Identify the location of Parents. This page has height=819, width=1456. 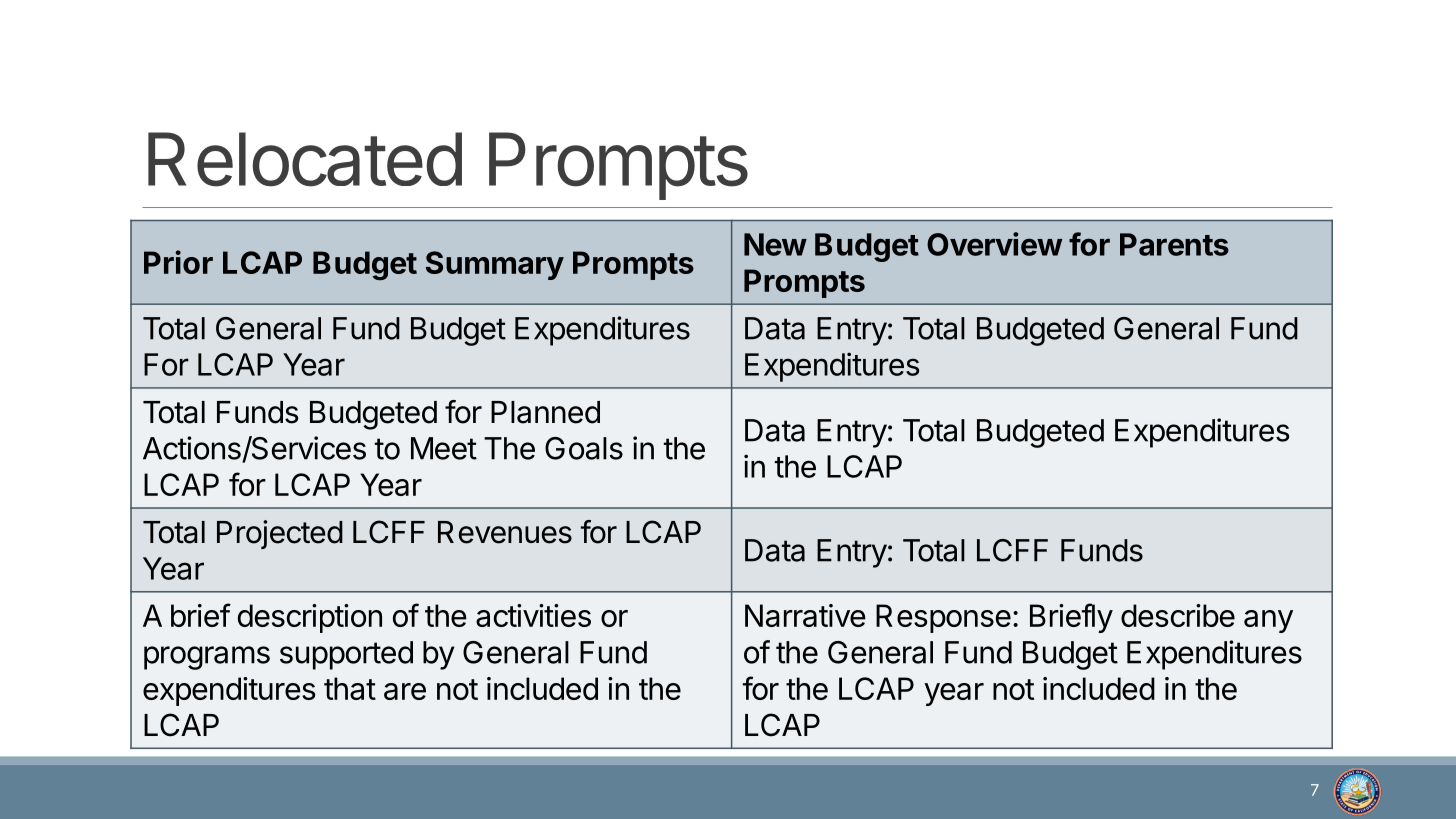
(1174, 244).
